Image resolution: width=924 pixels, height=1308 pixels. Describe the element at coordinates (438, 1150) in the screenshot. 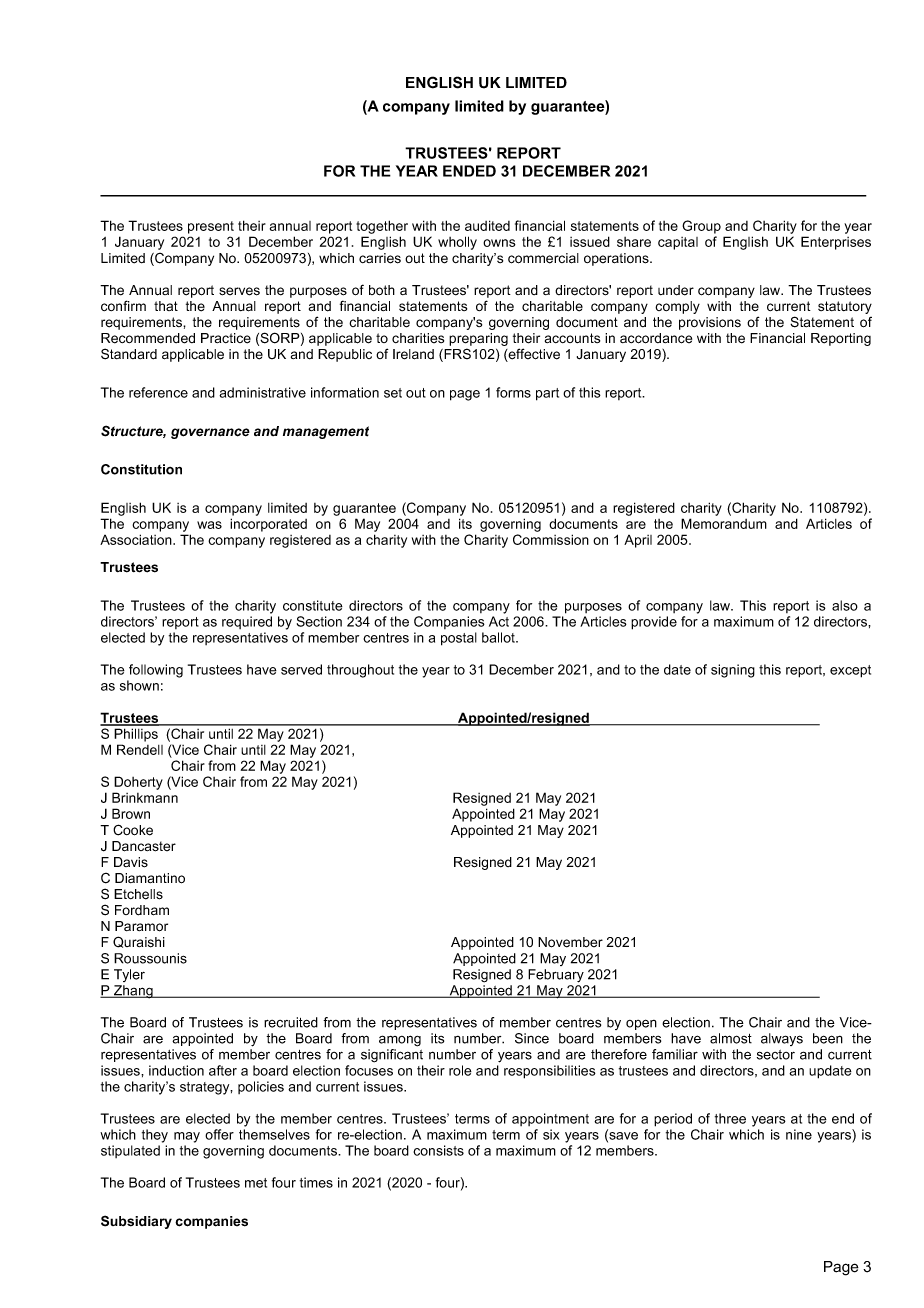

I see `consists` at that location.
